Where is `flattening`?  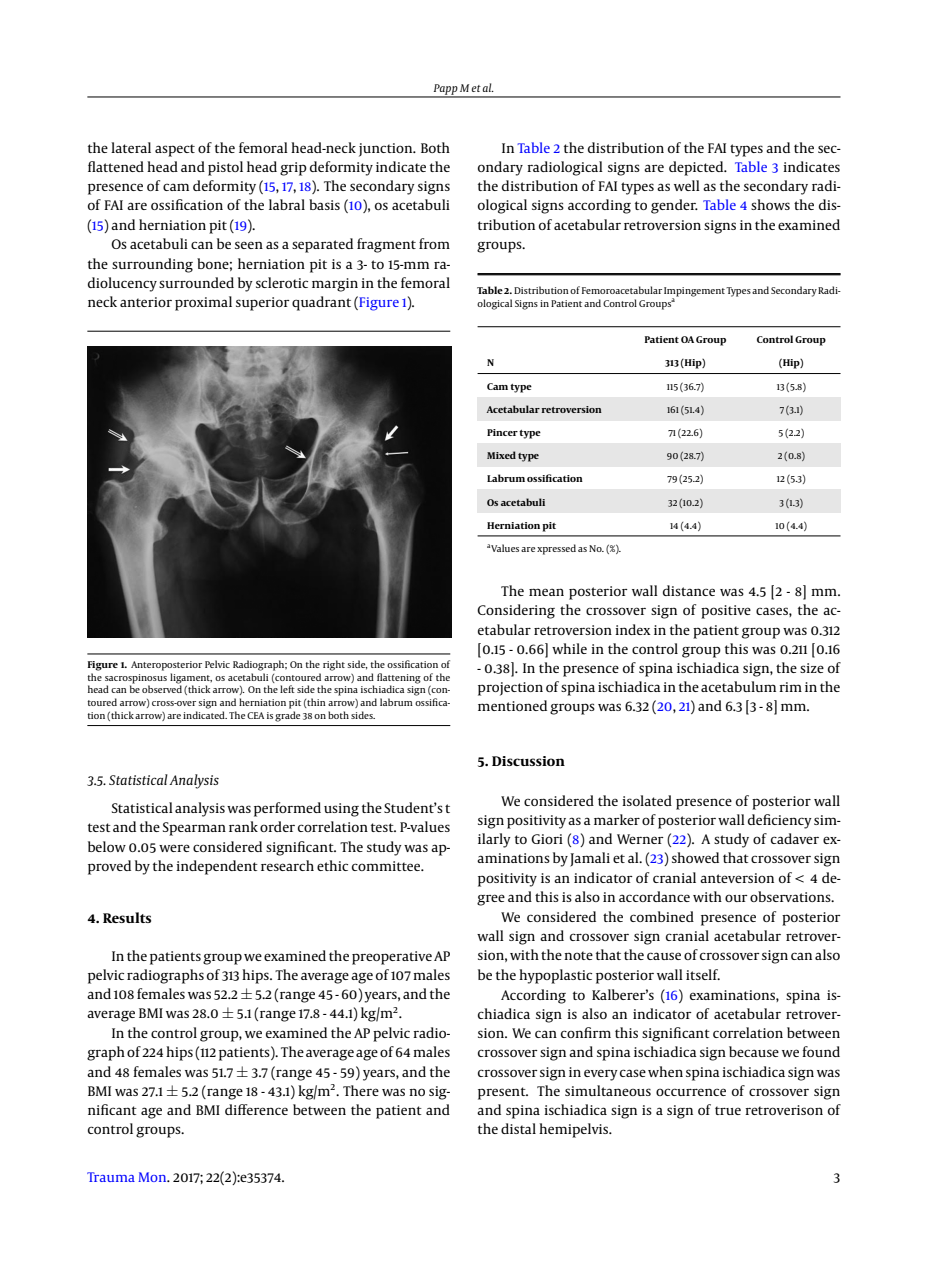
flattening is located at coordinates (399, 678).
